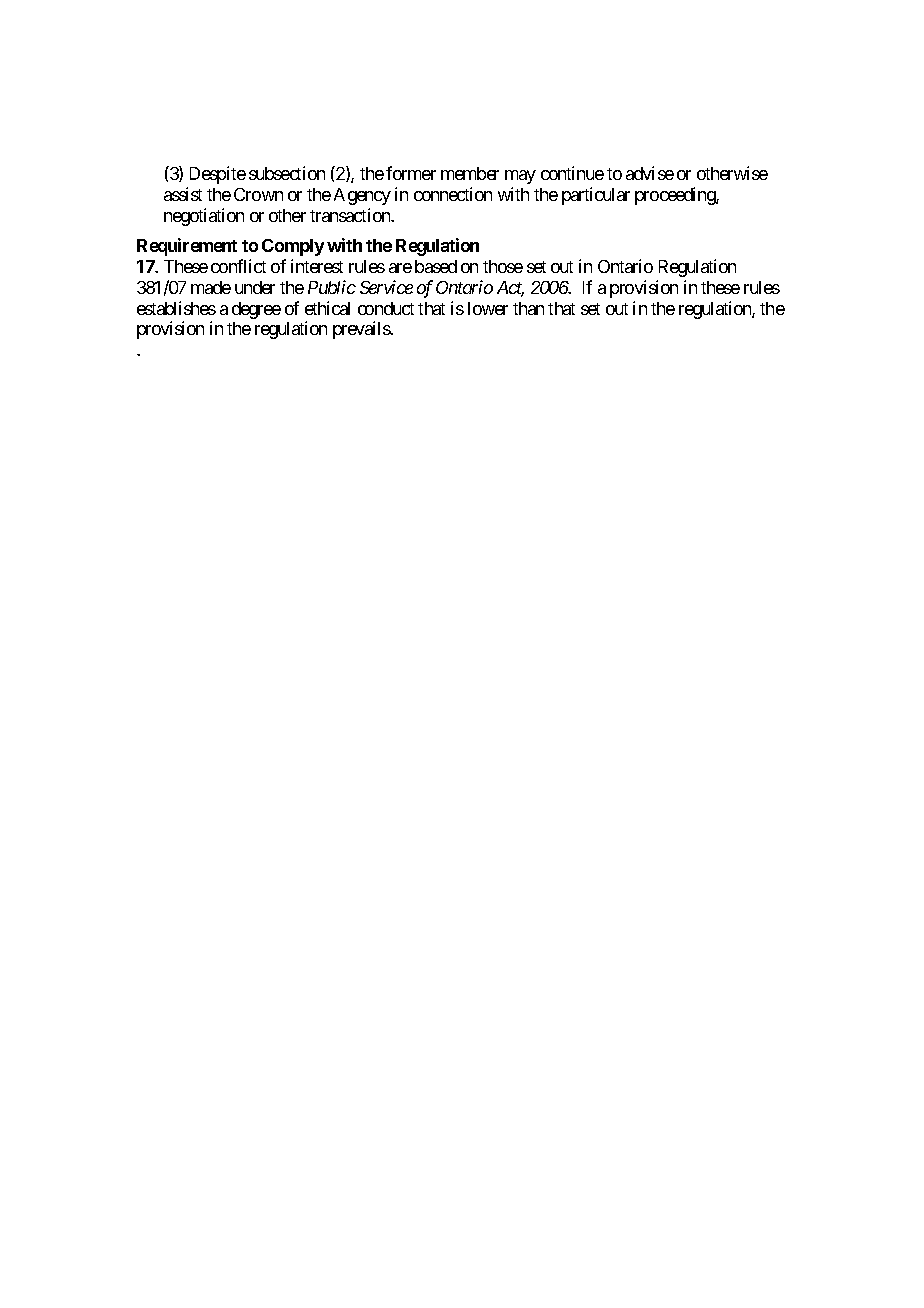 This screenshot has width=924, height=1308. What do you see at coordinates (218, 175) in the screenshot?
I see `Despite` at bounding box center [218, 175].
